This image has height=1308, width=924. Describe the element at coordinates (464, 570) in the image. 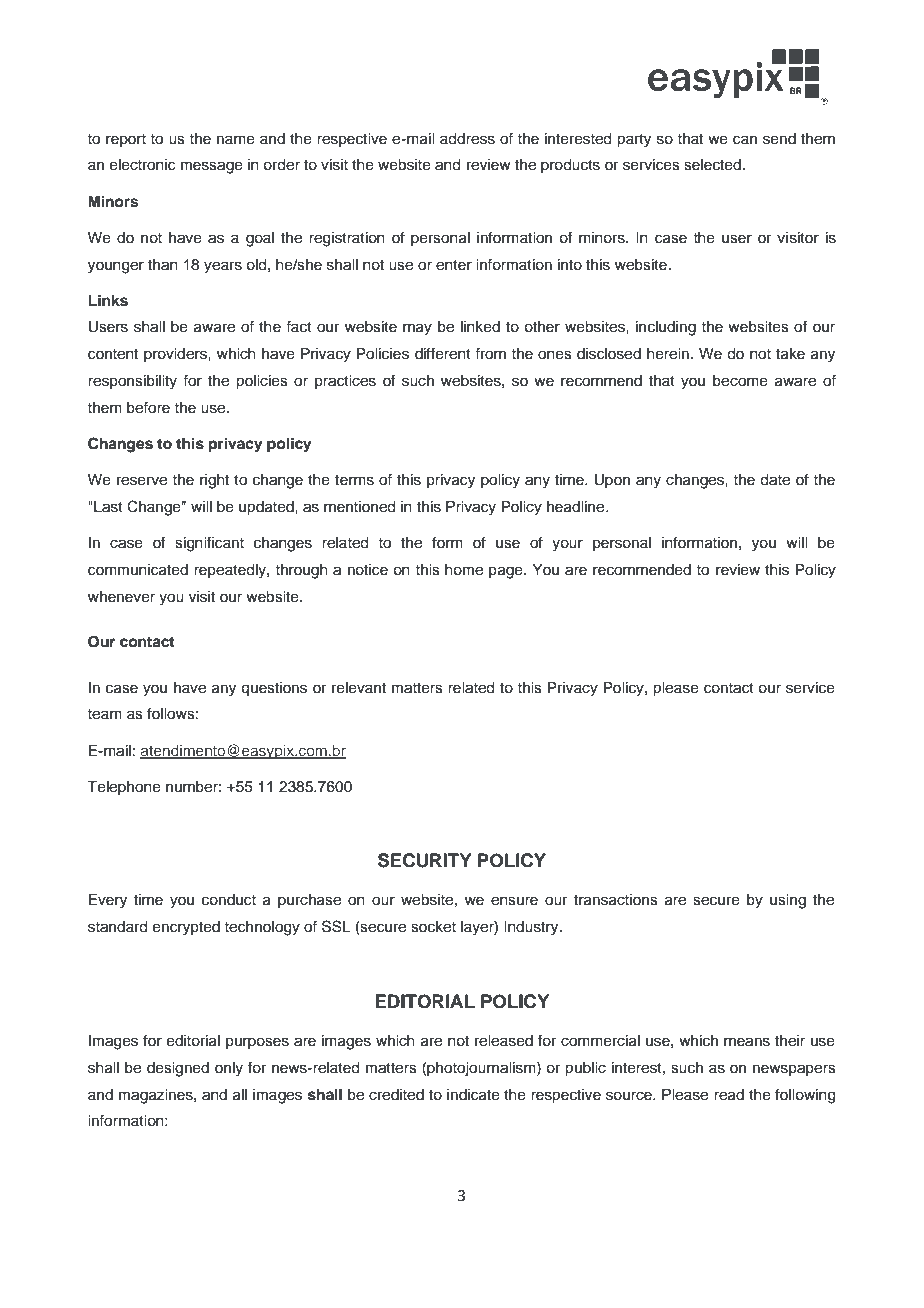

I see `home` at that location.
